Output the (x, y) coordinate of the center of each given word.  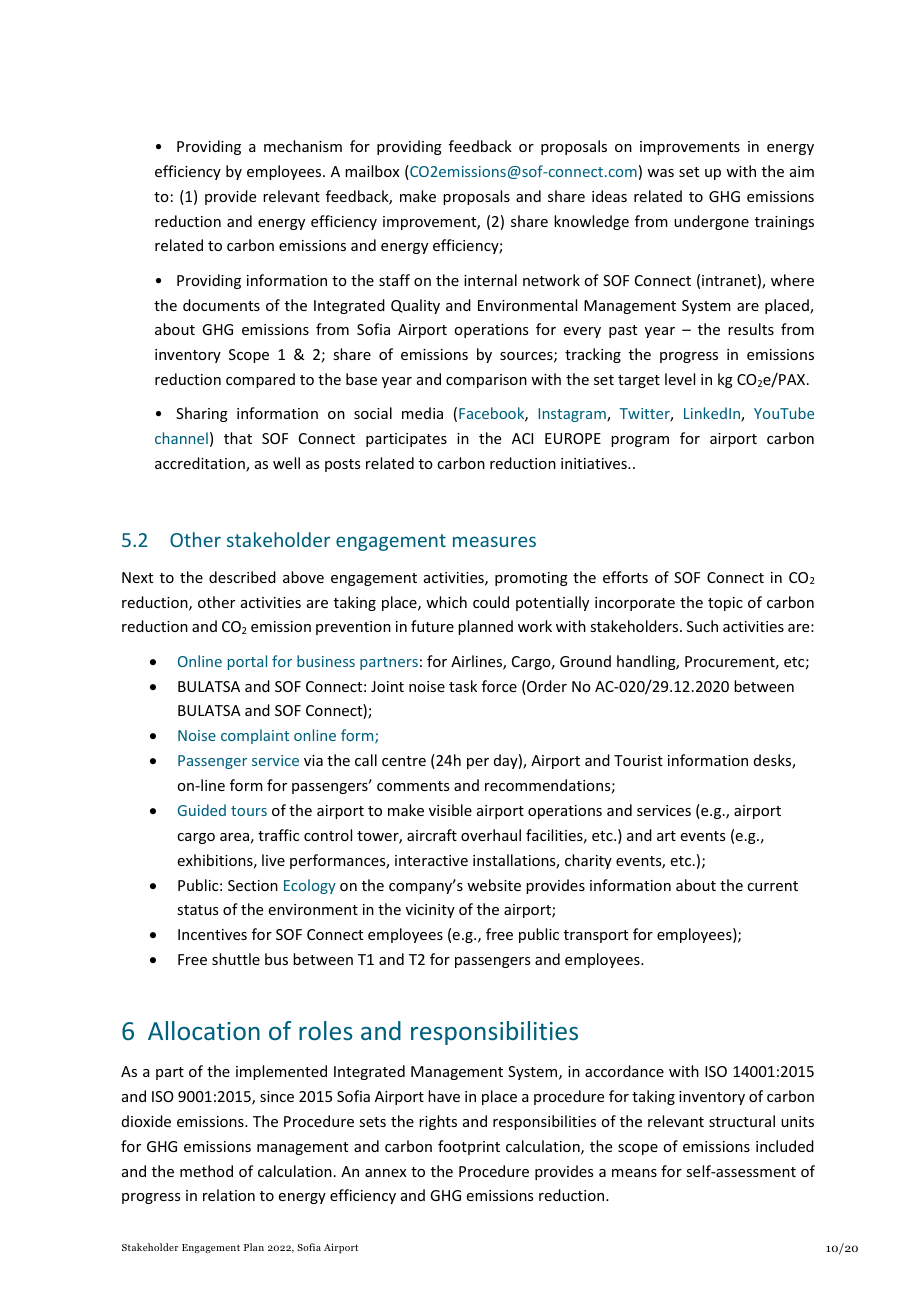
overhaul (491, 835)
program (640, 441)
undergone (711, 222)
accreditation (201, 464)
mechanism (303, 146)
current (772, 886)
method (206, 1171)
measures (494, 541)
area (234, 837)
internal (490, 280)
